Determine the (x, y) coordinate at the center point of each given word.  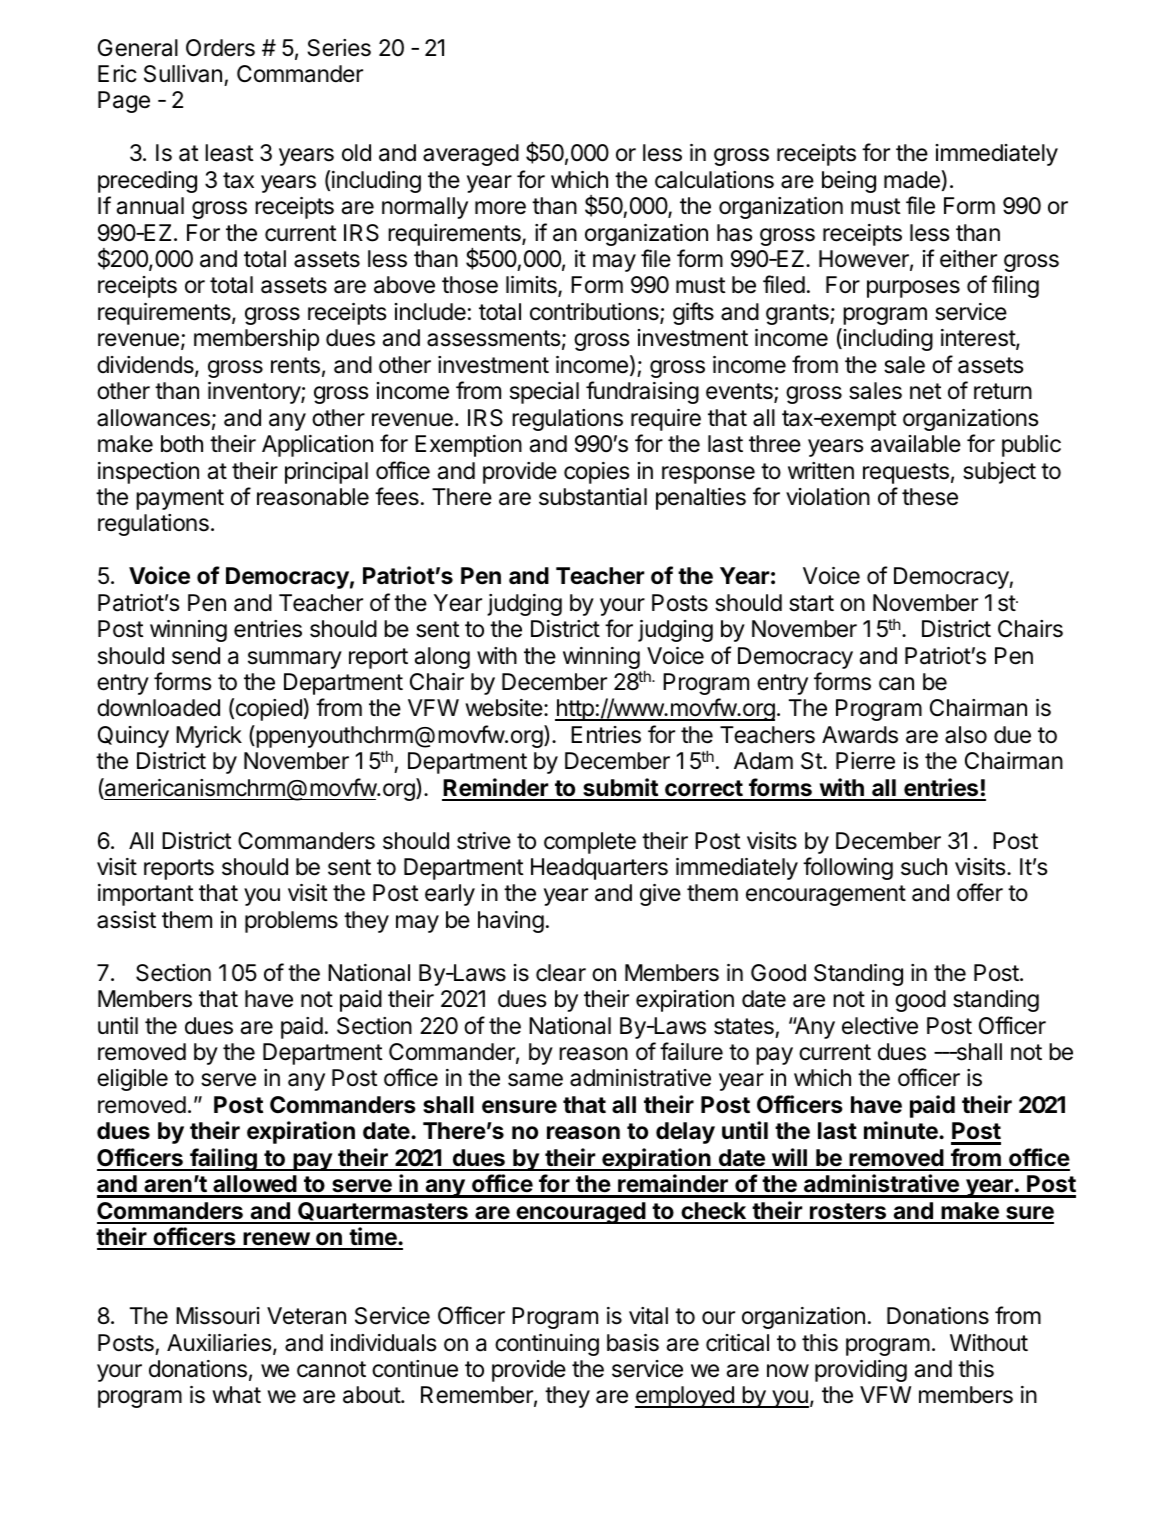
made (913, 179)
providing (861, 1371)
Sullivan (183, 74)
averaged (471, 155)
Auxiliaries (220, 1344)
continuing (547, 1345)
